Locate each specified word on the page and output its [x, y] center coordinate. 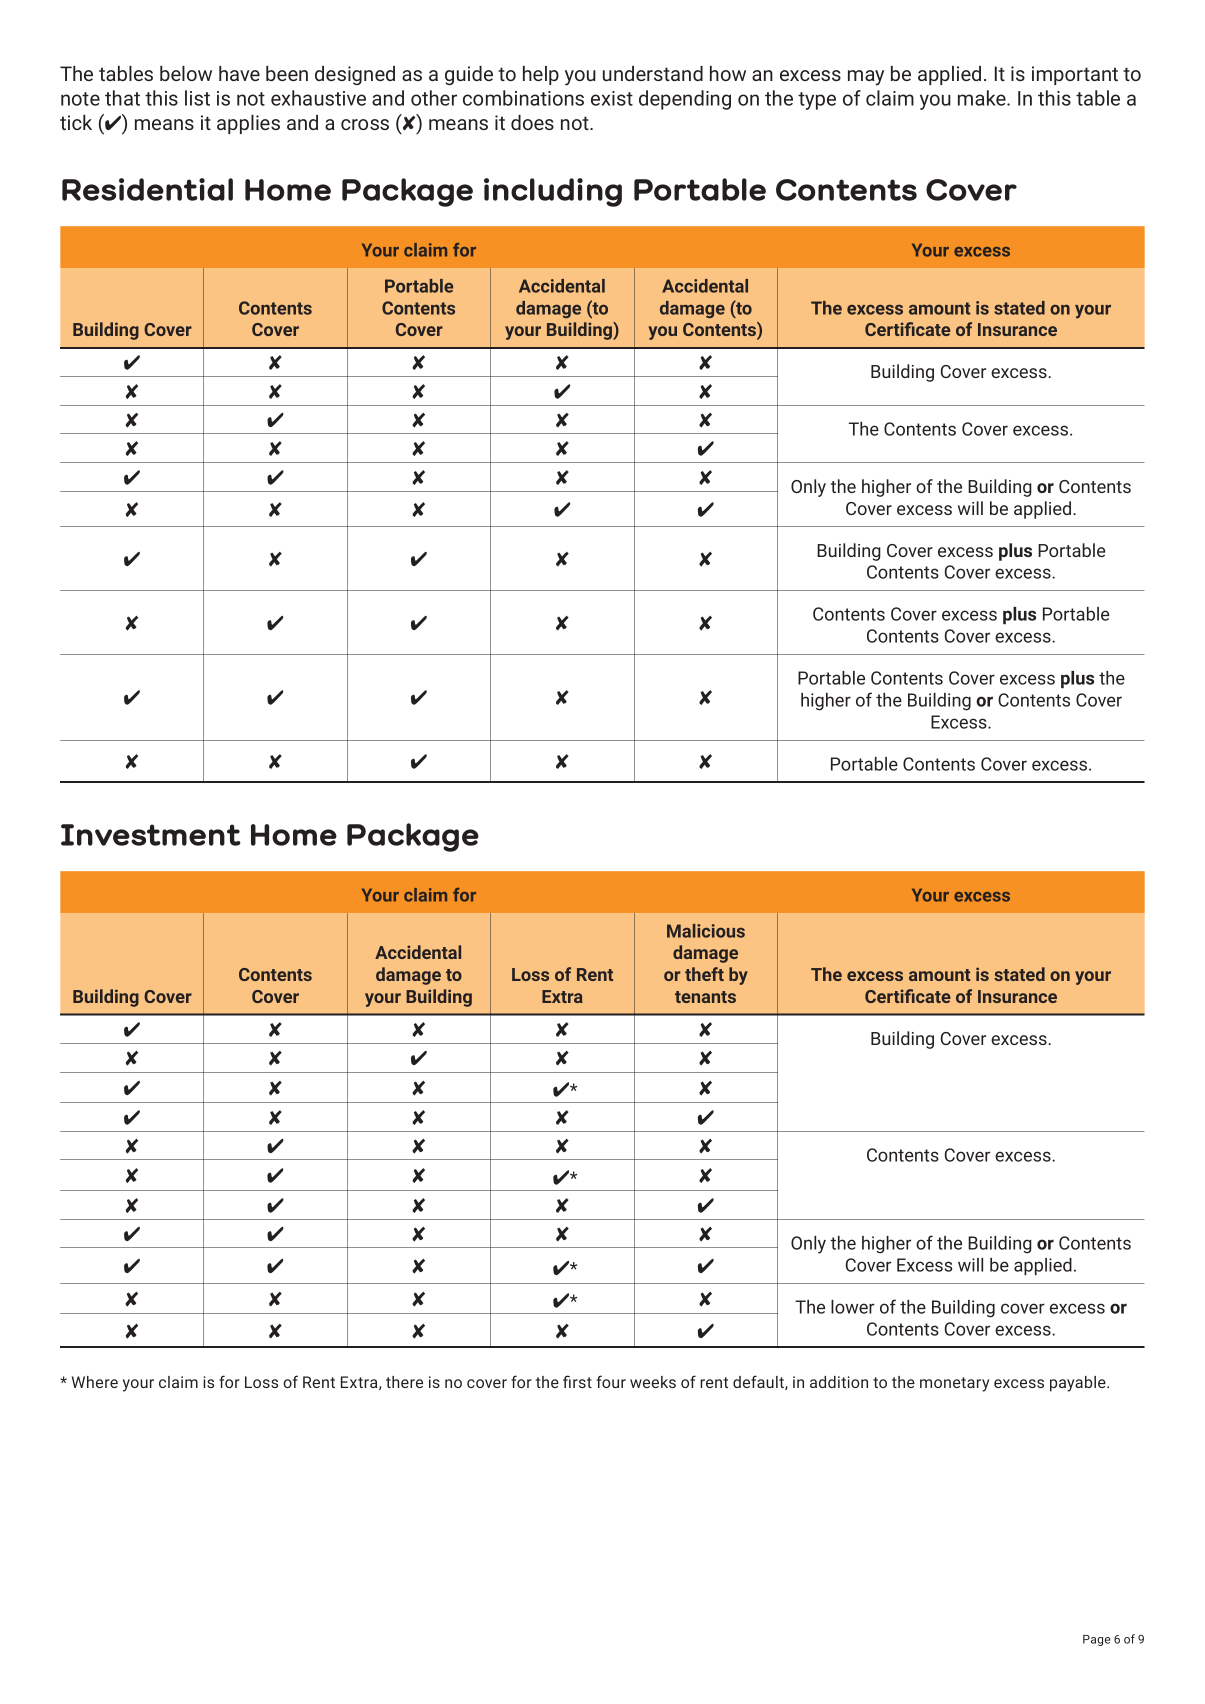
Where [95, 1382]
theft [704, 974]
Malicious [706, 931]
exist [612, 98]
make [983, 98]
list [197, 98]
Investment [151, 835]
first [577, 1381]
